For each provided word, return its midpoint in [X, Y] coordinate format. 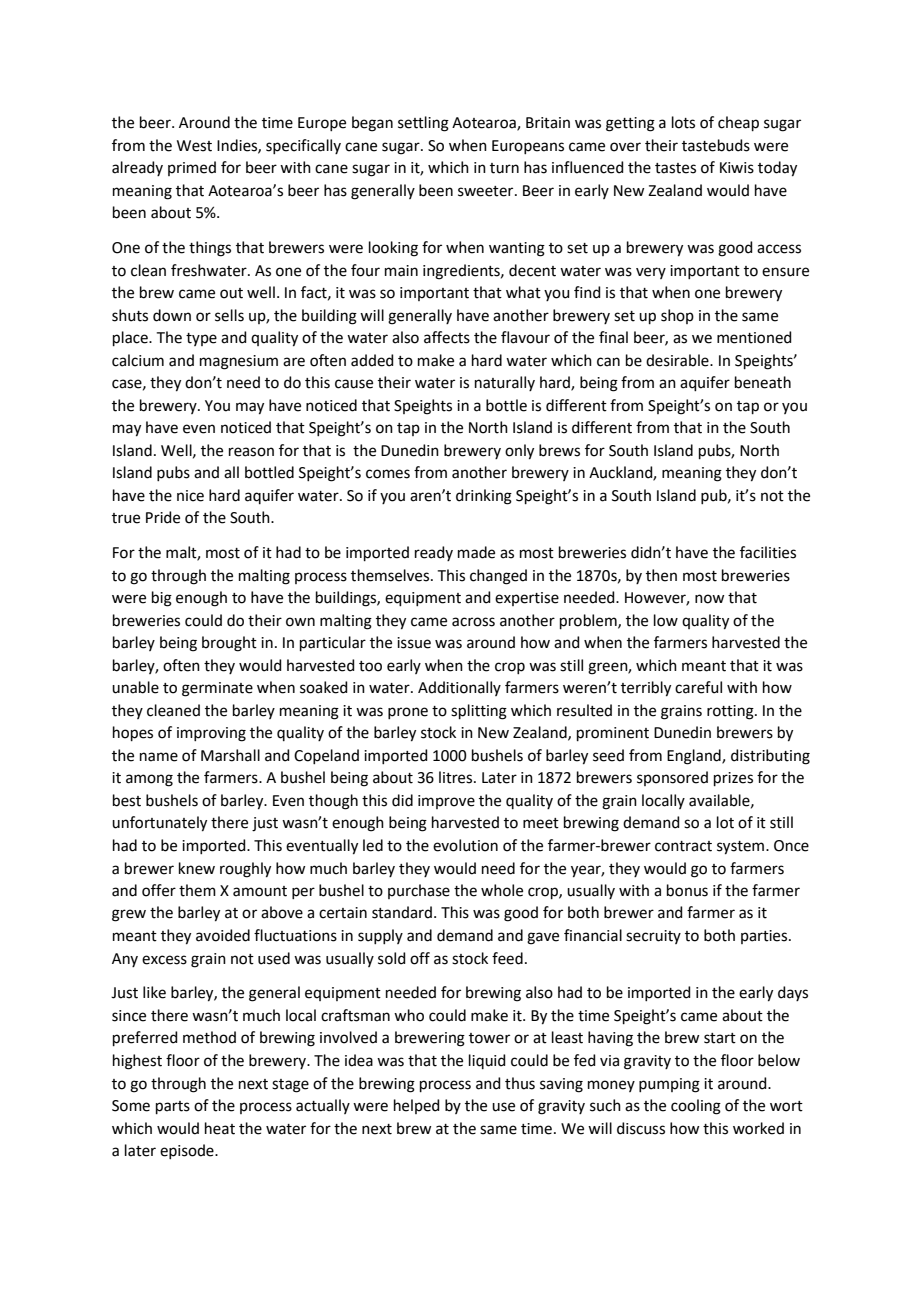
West [194, 146]
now [709, 599]
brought [229, 644]
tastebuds [716, 145]
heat [220, 1128]
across [473, 622]
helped [417, 1106]
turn [504, 168]
